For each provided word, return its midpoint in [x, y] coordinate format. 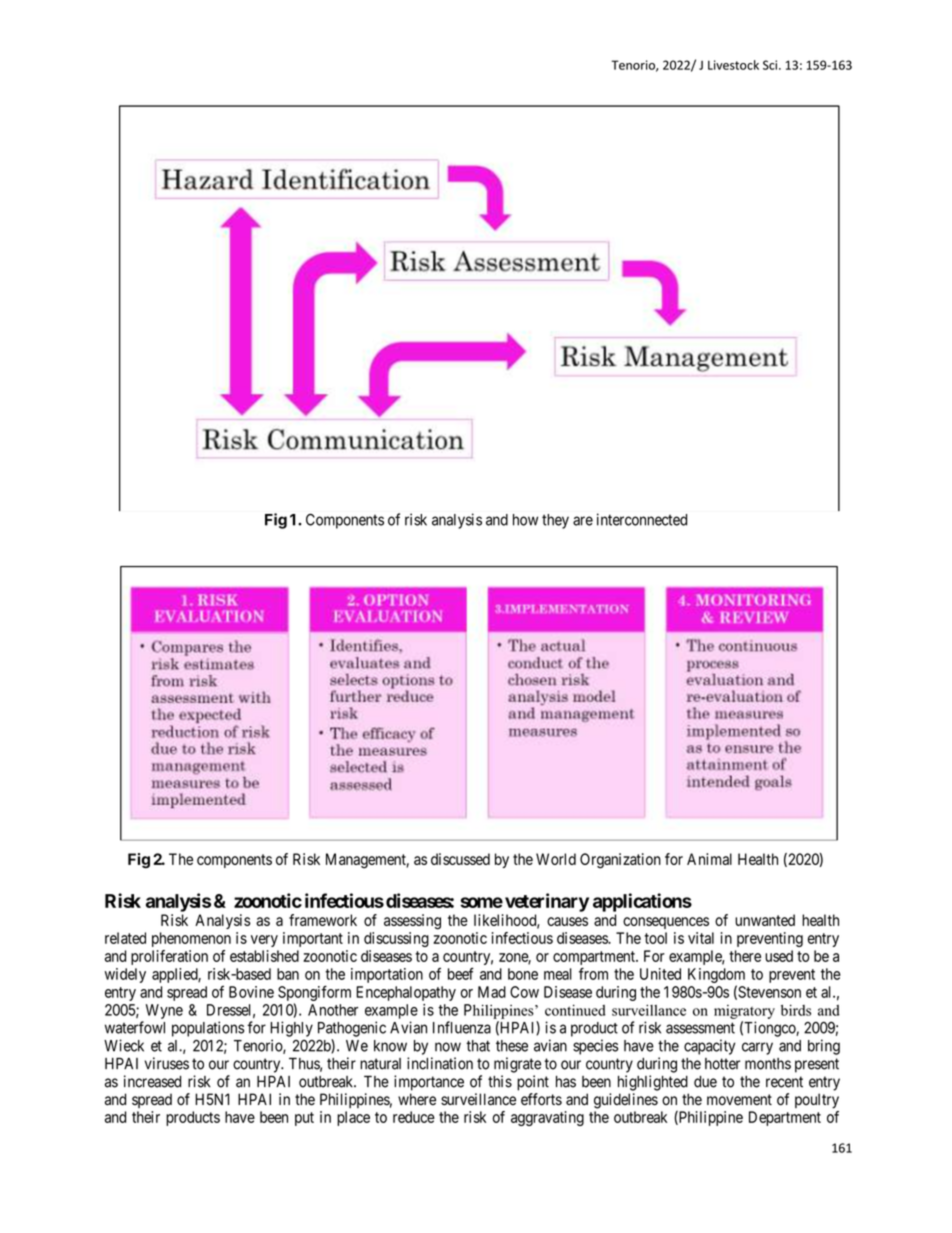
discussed [460, 859]
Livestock [733, 65]
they [555, 521]
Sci [771, 65]
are [583, 521]
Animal [709, 859]
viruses [167, 1063]
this [500, 1081]
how [525, 520]
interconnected [642, 519]
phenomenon [191, 939]
